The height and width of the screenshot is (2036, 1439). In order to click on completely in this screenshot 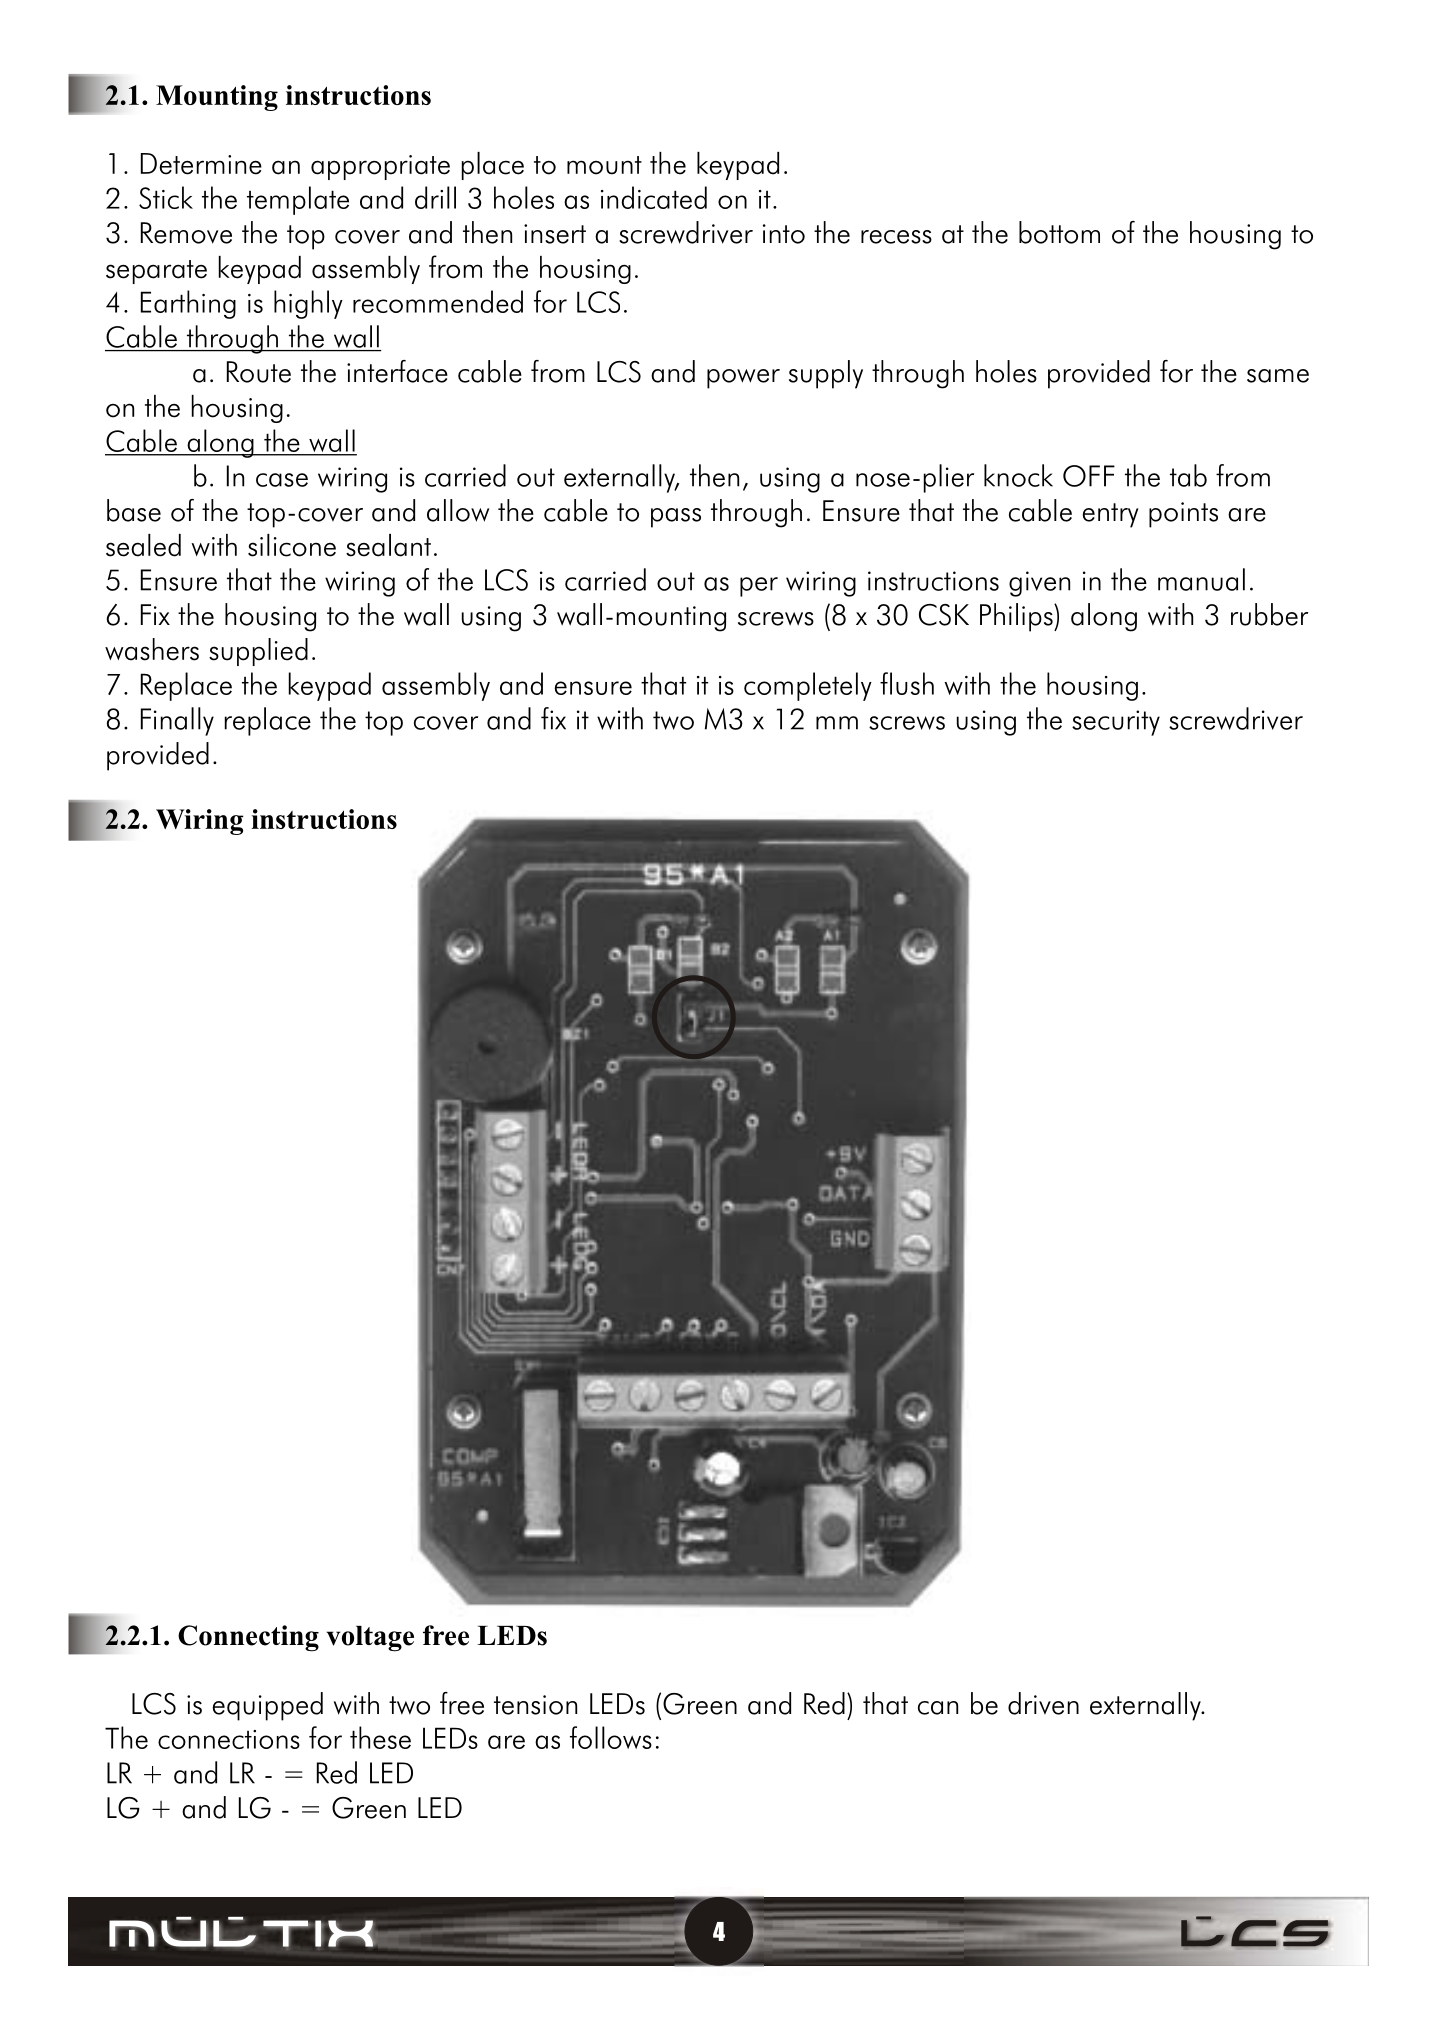, I will do `click(808, 686)`.
